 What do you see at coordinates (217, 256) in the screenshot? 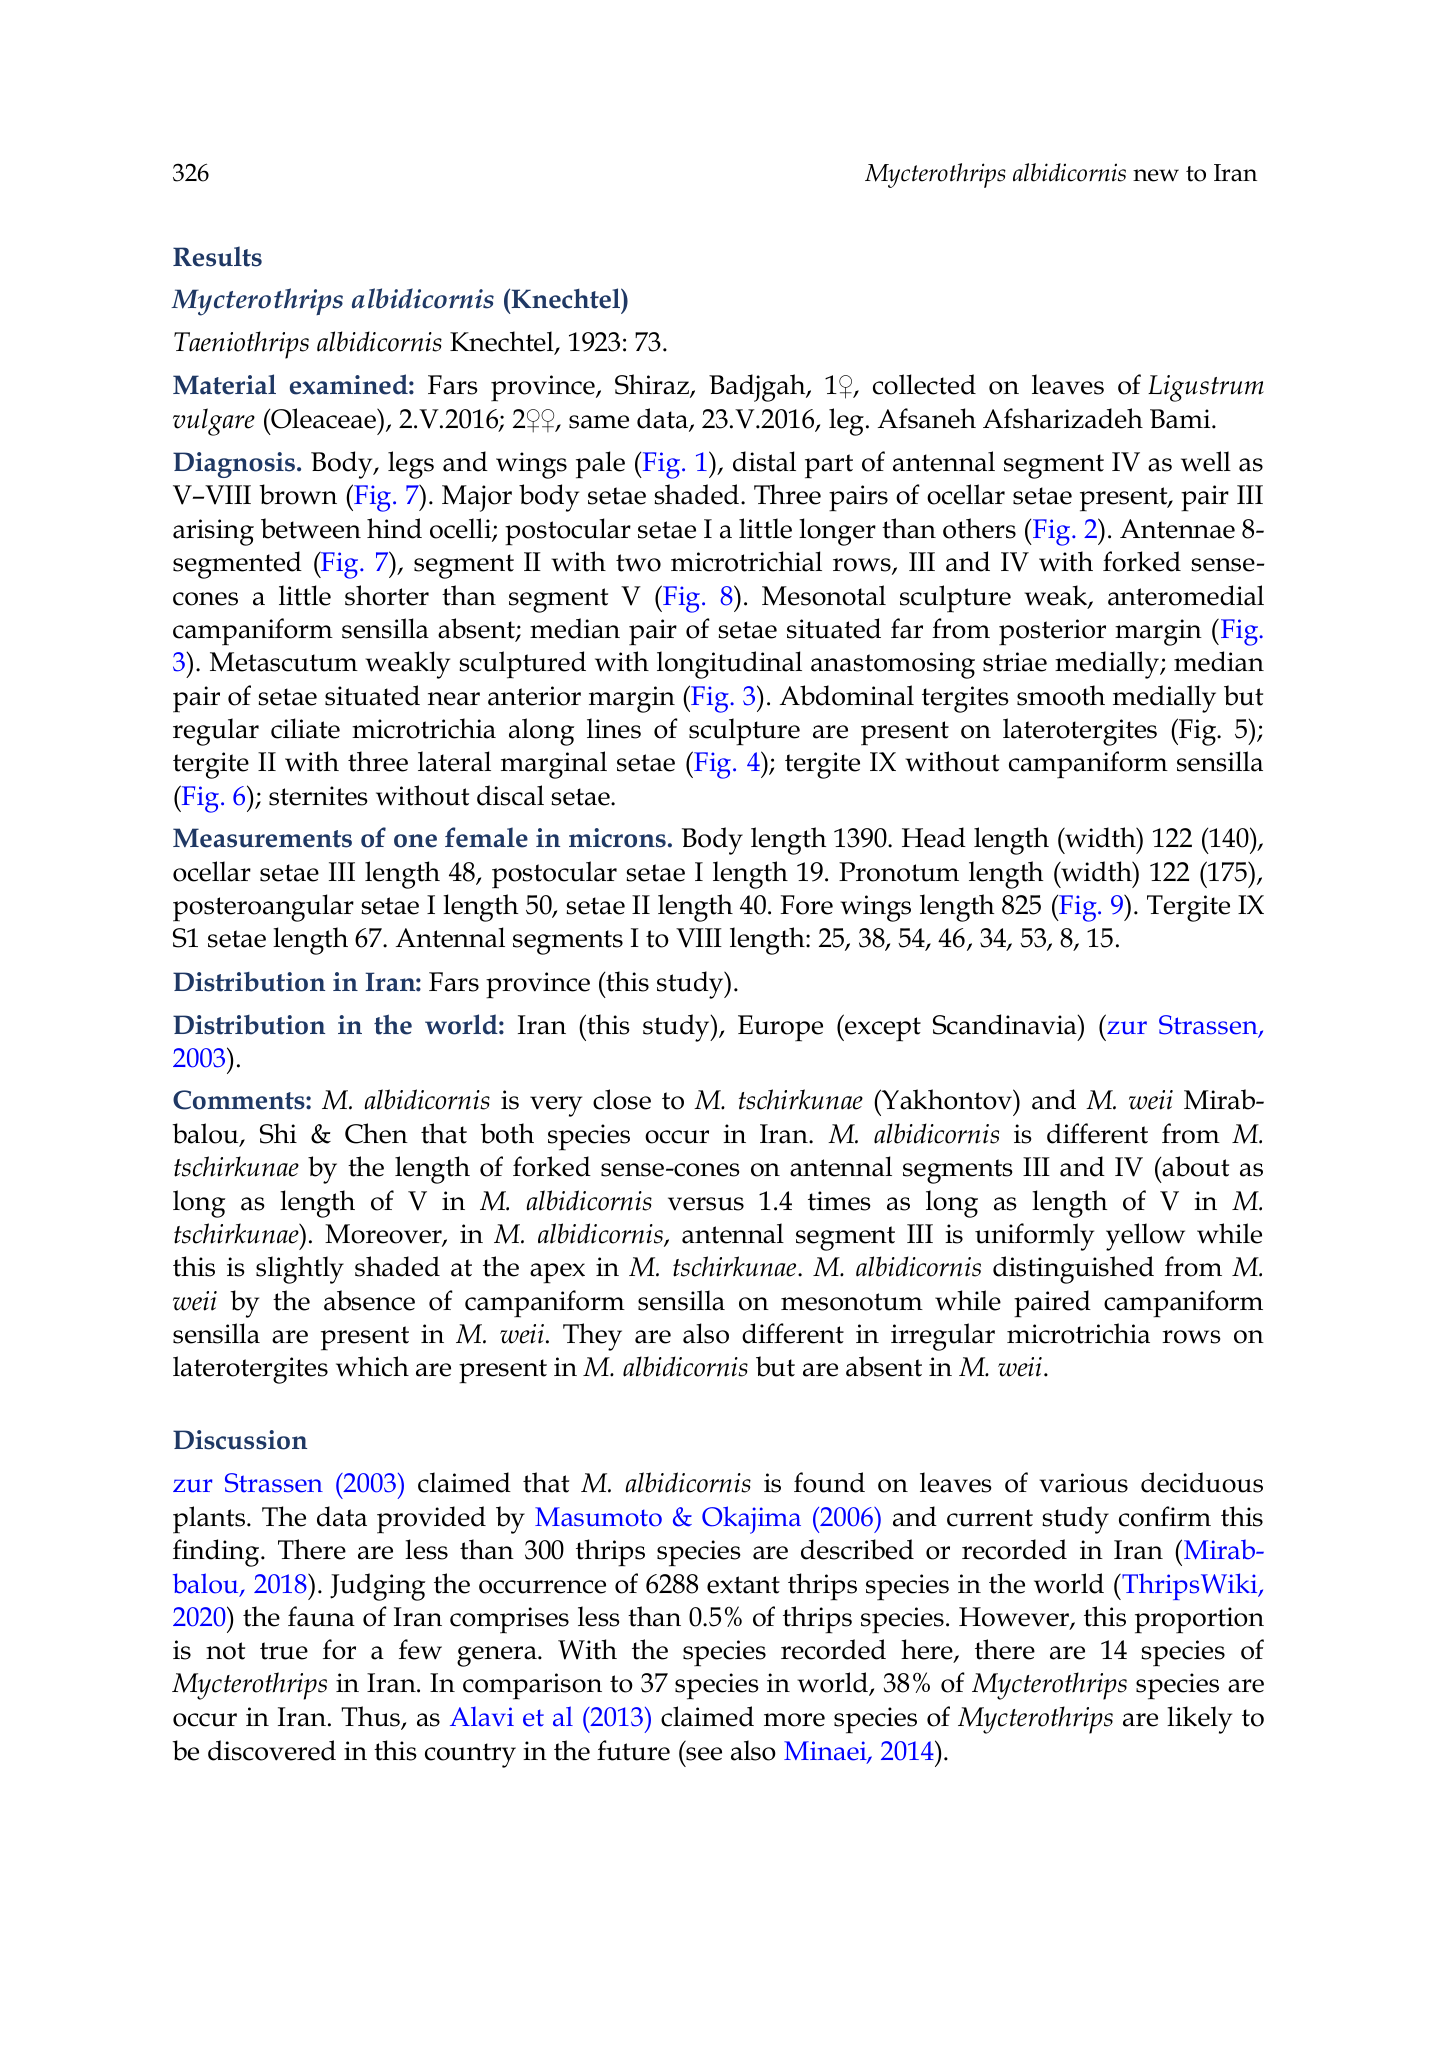
I see `Results` at bounding box center [217, 256].
